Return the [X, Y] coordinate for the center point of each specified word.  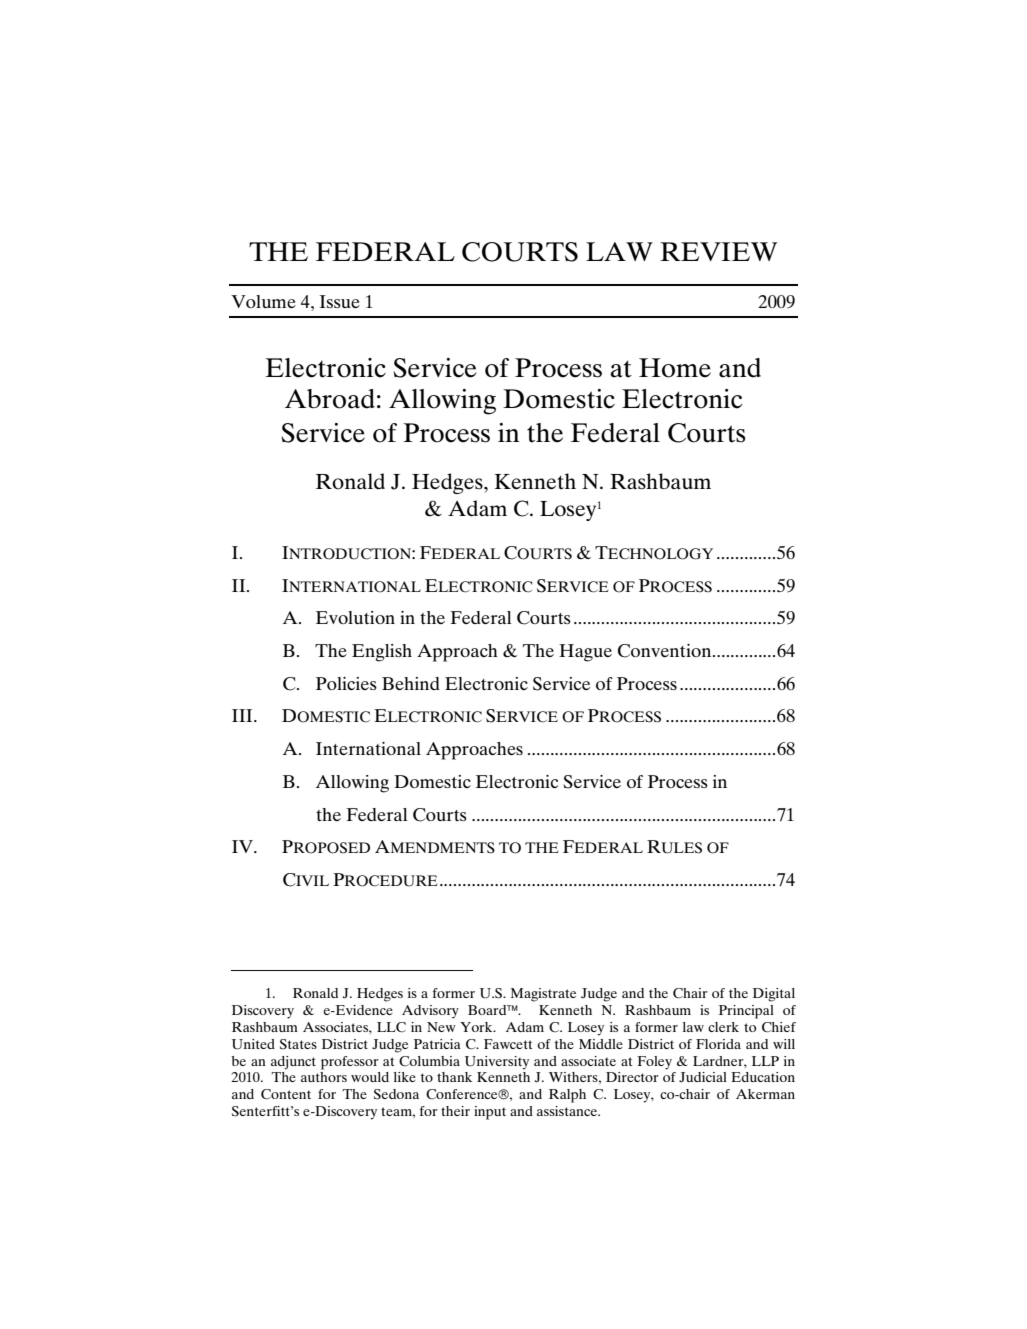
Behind [411, 683]
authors [324, 1077]
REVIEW [718, 251]
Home [675, 368]
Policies [346, 683]
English [382, 653]
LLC [391, 1027]
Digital [774, 995]
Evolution [355, 617]
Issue [340, 301]
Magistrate [543, 995]
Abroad [330, 399]
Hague [585, 653]
